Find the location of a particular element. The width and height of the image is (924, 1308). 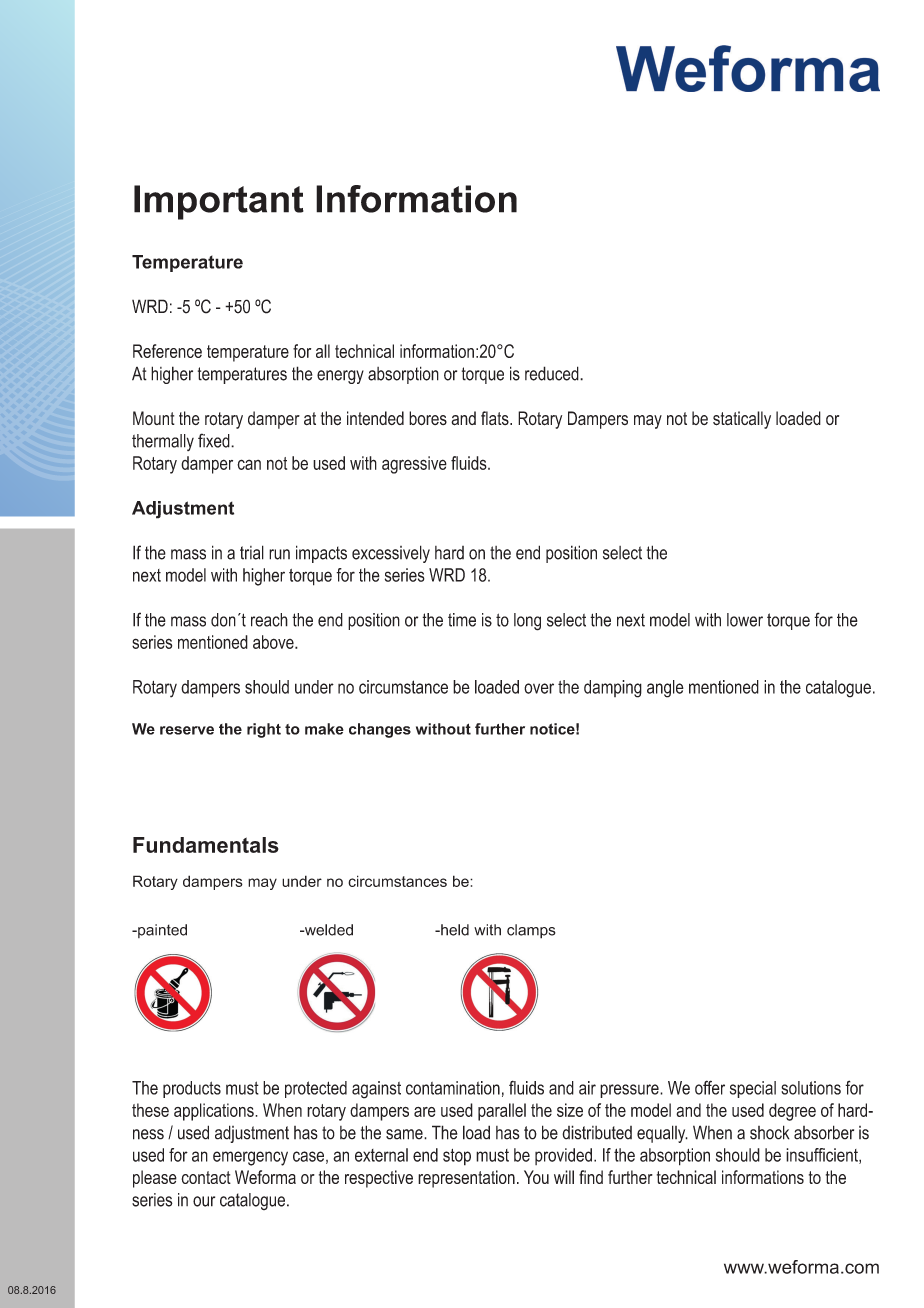

trial is located at coordinates (252, 552).
